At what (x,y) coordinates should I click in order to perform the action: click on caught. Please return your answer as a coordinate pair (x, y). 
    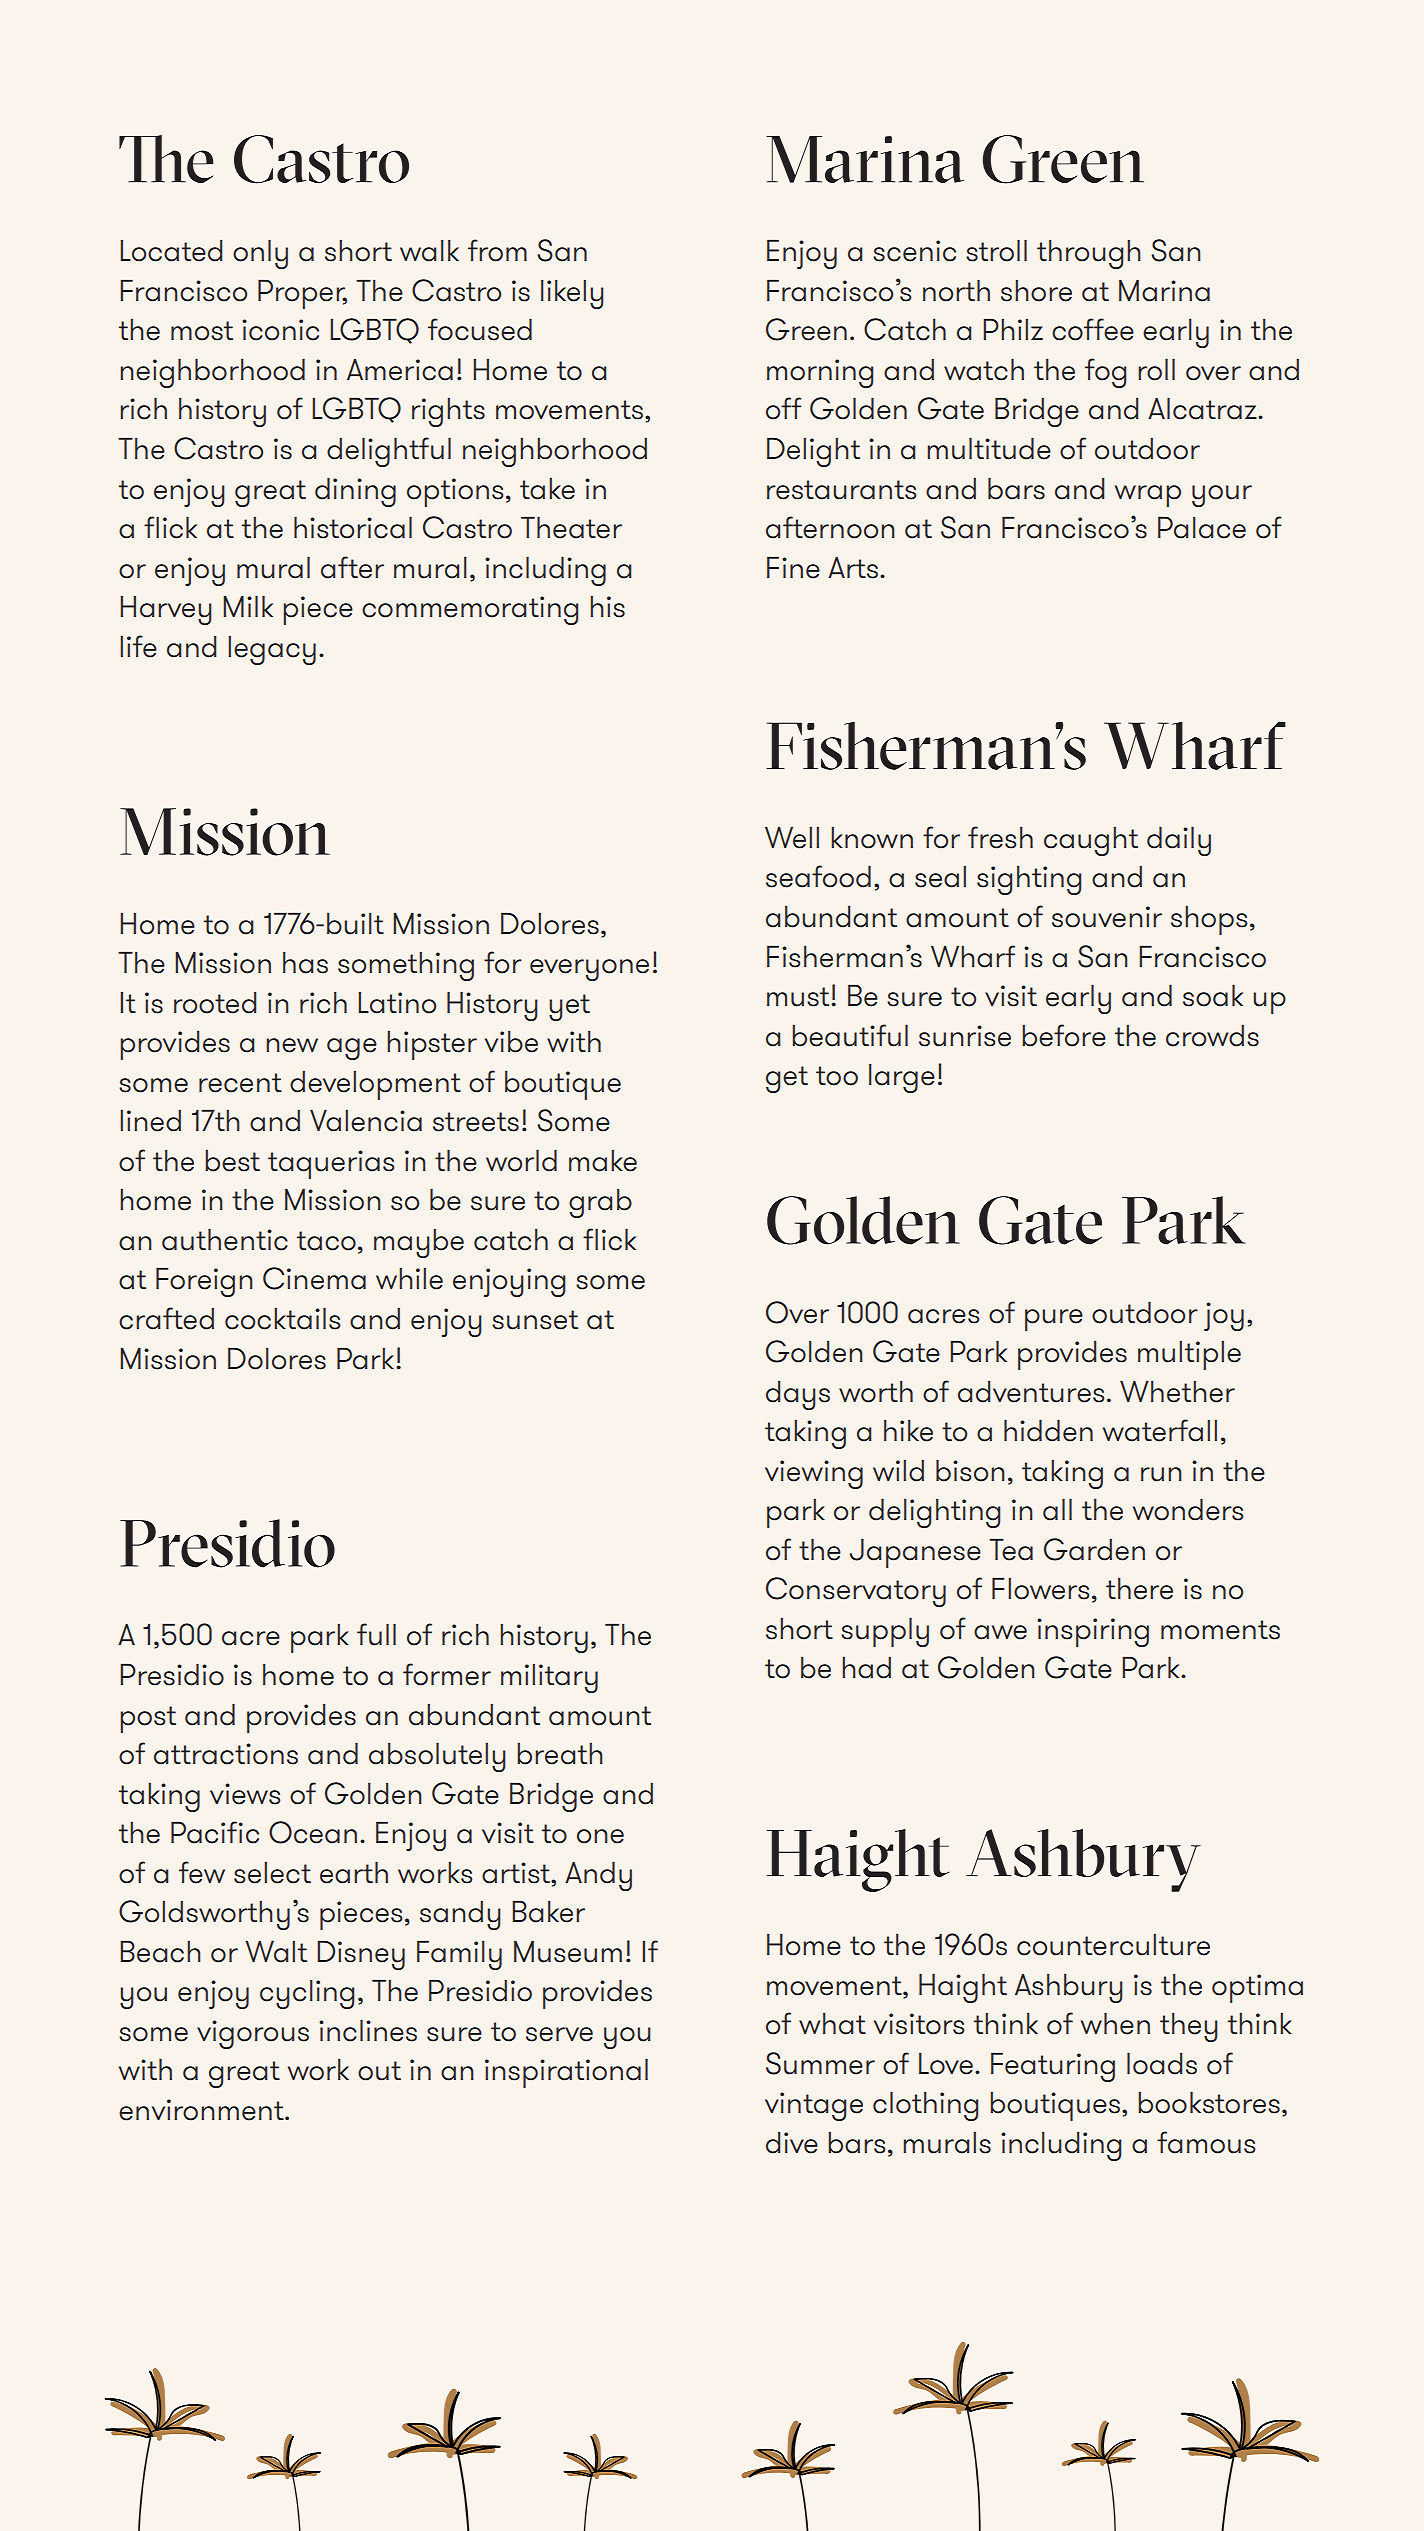
    Looking at the image, I should click on (1091, 841).
